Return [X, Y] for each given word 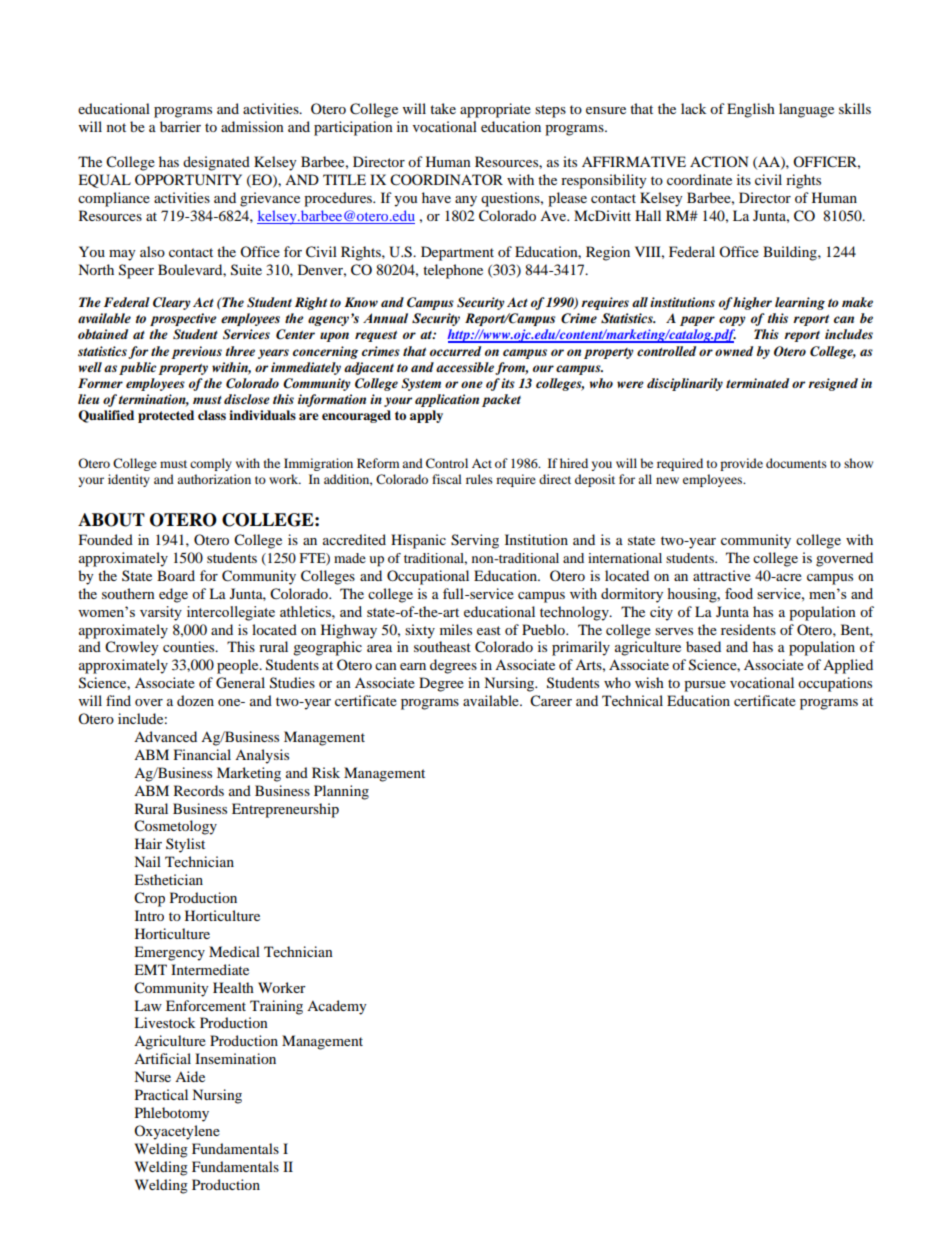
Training [276, 1007]
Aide [190, 1076]
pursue [705, 686]
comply [211, 464]
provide [741, 464]
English [751, 110]
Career [551, 701]
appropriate [495, 110]
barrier [180, 126]
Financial [202, 754]
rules [479, 479]
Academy [337, 1007]
